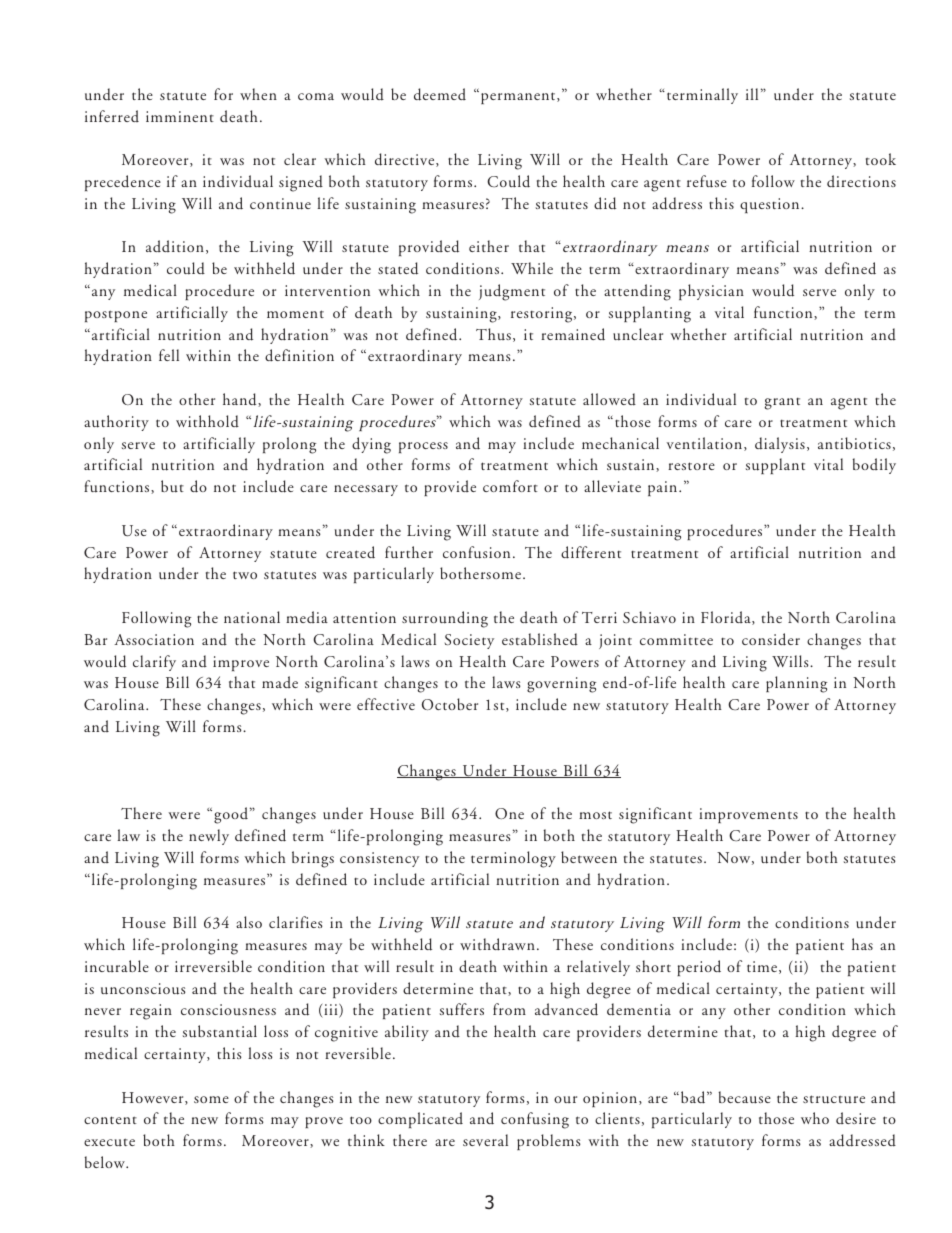 This screenshot has width=952, height=1233. What do you see at coordinates (209, 837) in the screenshot?
I see `newly` at bounding box center [209, 837].
